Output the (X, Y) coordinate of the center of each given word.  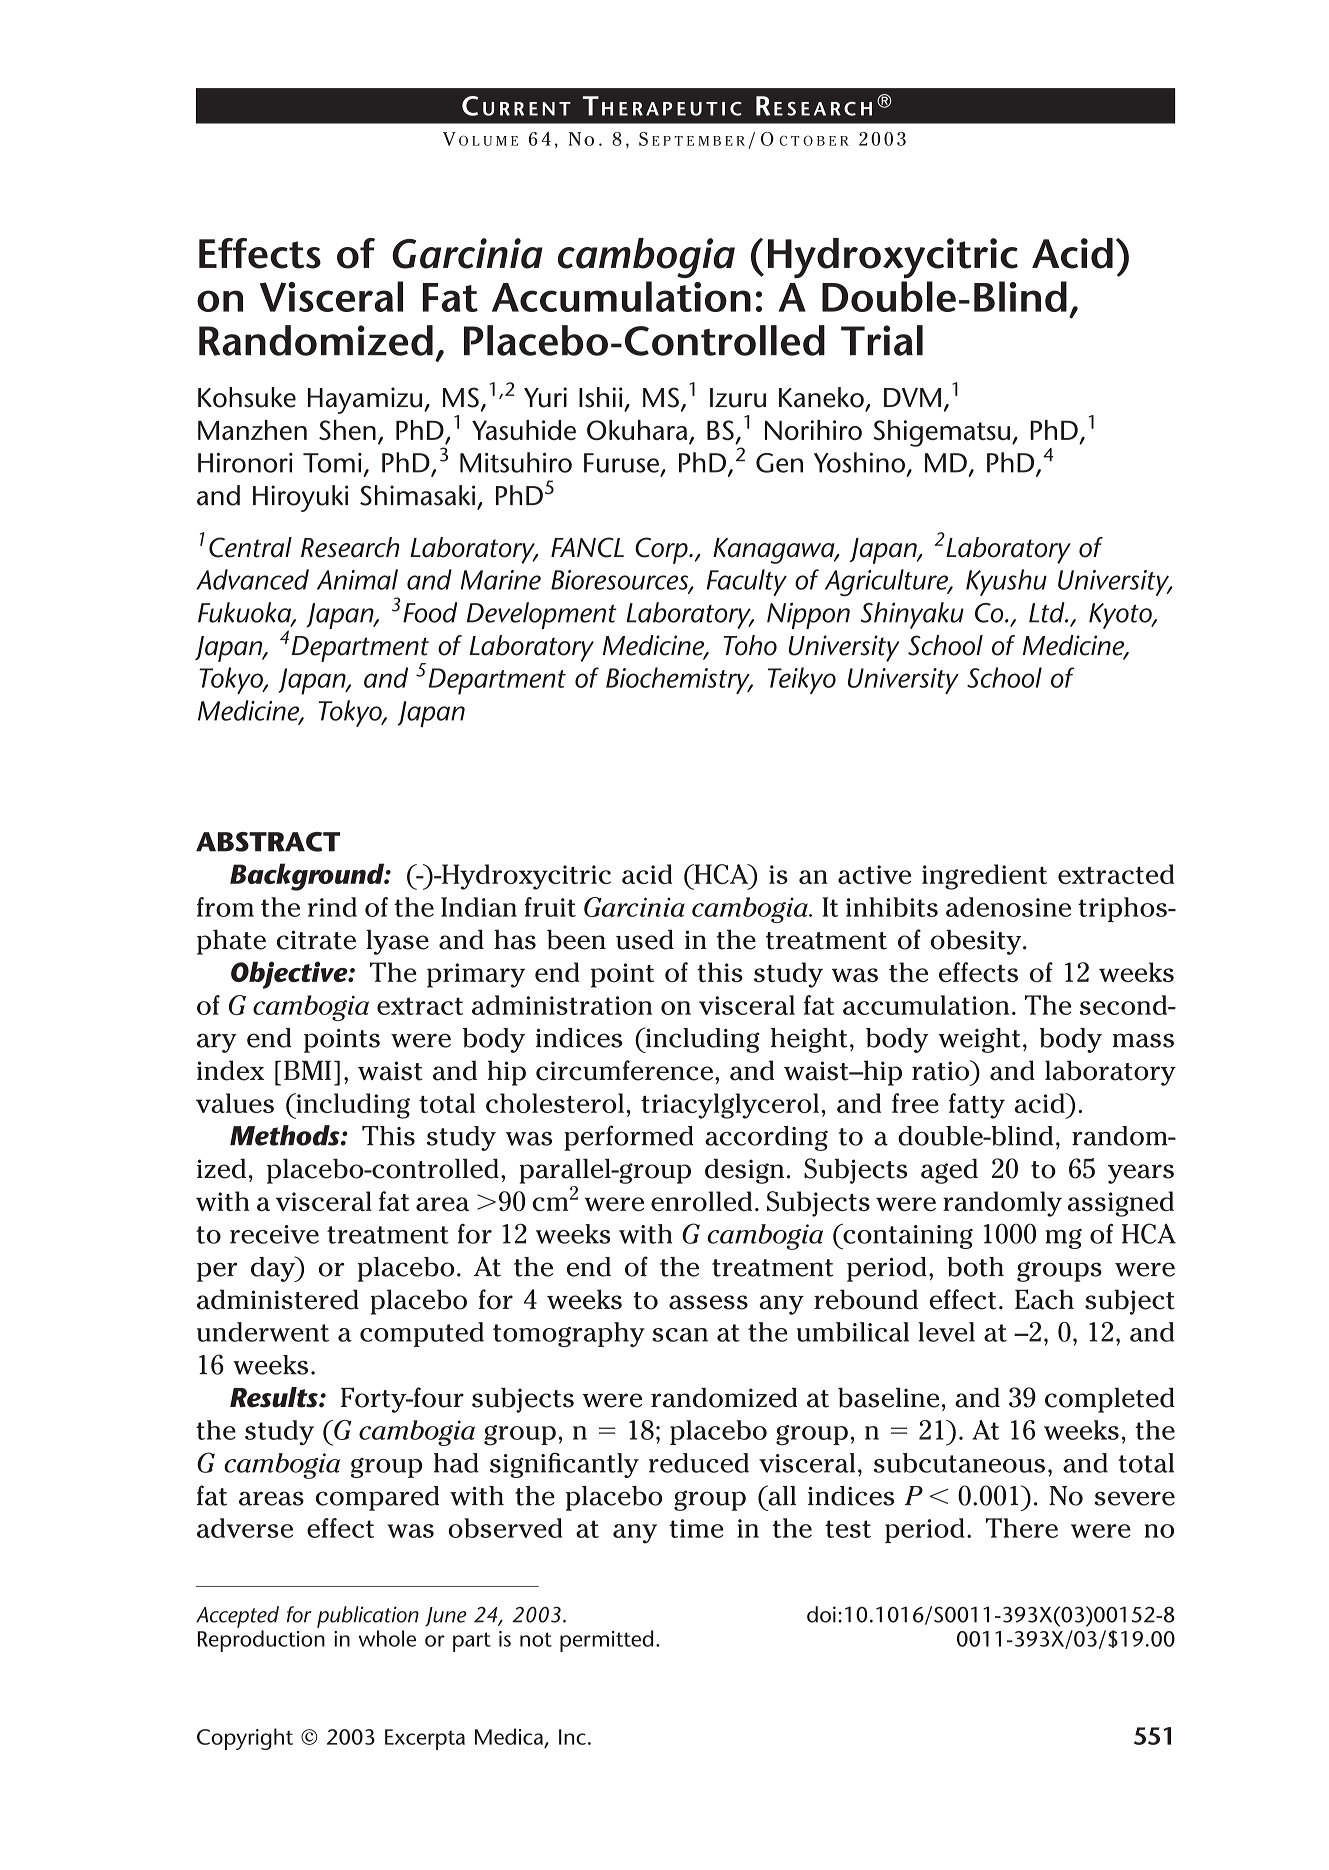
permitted (606, 1641)
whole (387, 1638)
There (1022, 1528)
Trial (882, 340)
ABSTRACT (268, 842)
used (645, 939)
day (274, 1269)
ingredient (984, 877)
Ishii (600, 397)
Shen (347, 430)
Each (1044, 1299)
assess (708, 1302)
